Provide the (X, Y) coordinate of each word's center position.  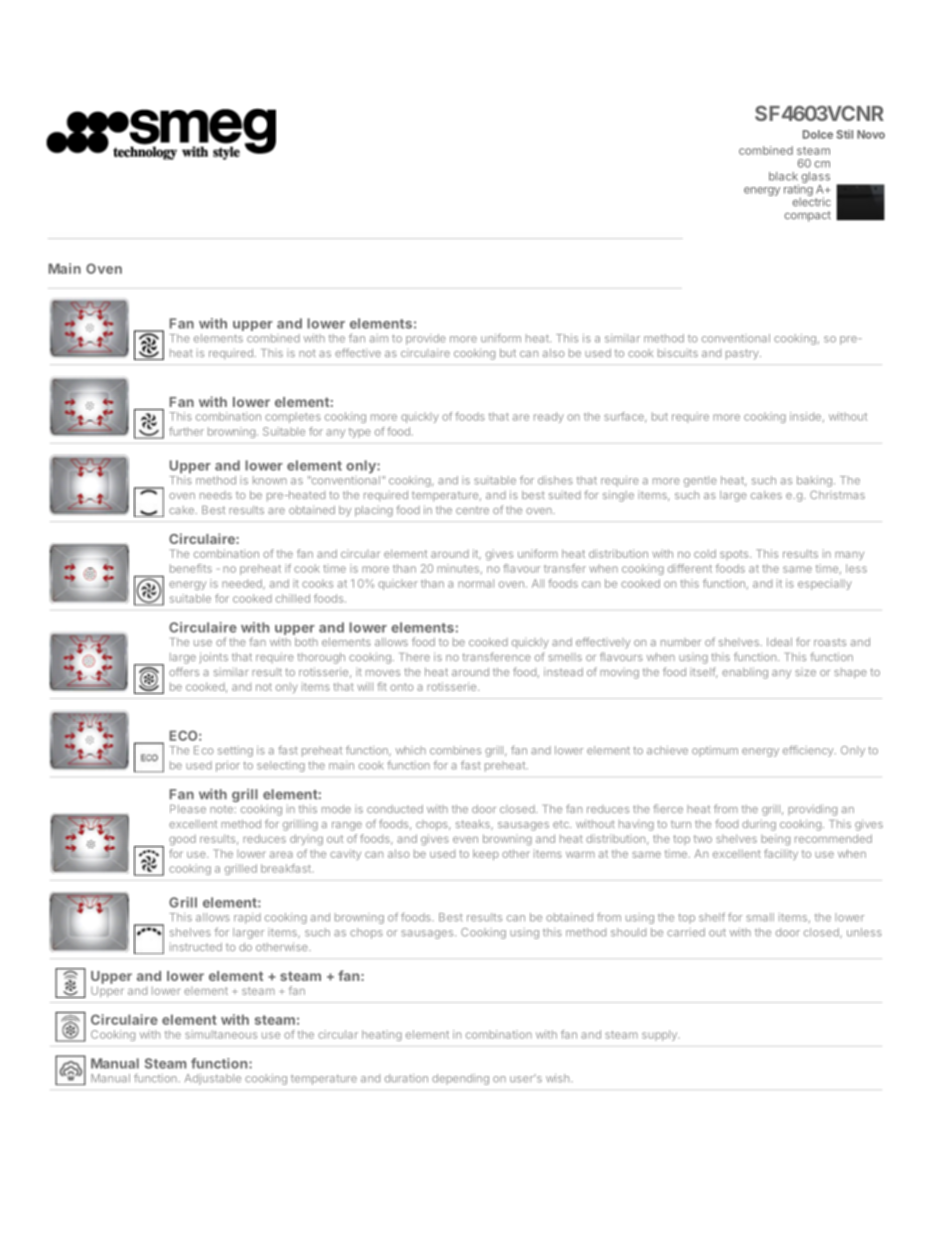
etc (562, 824)
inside (805, 416)
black (783, 176)
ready (549, 417)
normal (476, 583)
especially (825, 584)
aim (379, 338)
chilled (293, 598)
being (775, 840)
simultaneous (221, 1034)
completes (293, 417)
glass (815, 179)
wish (559, 1078)
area (281, 854)
